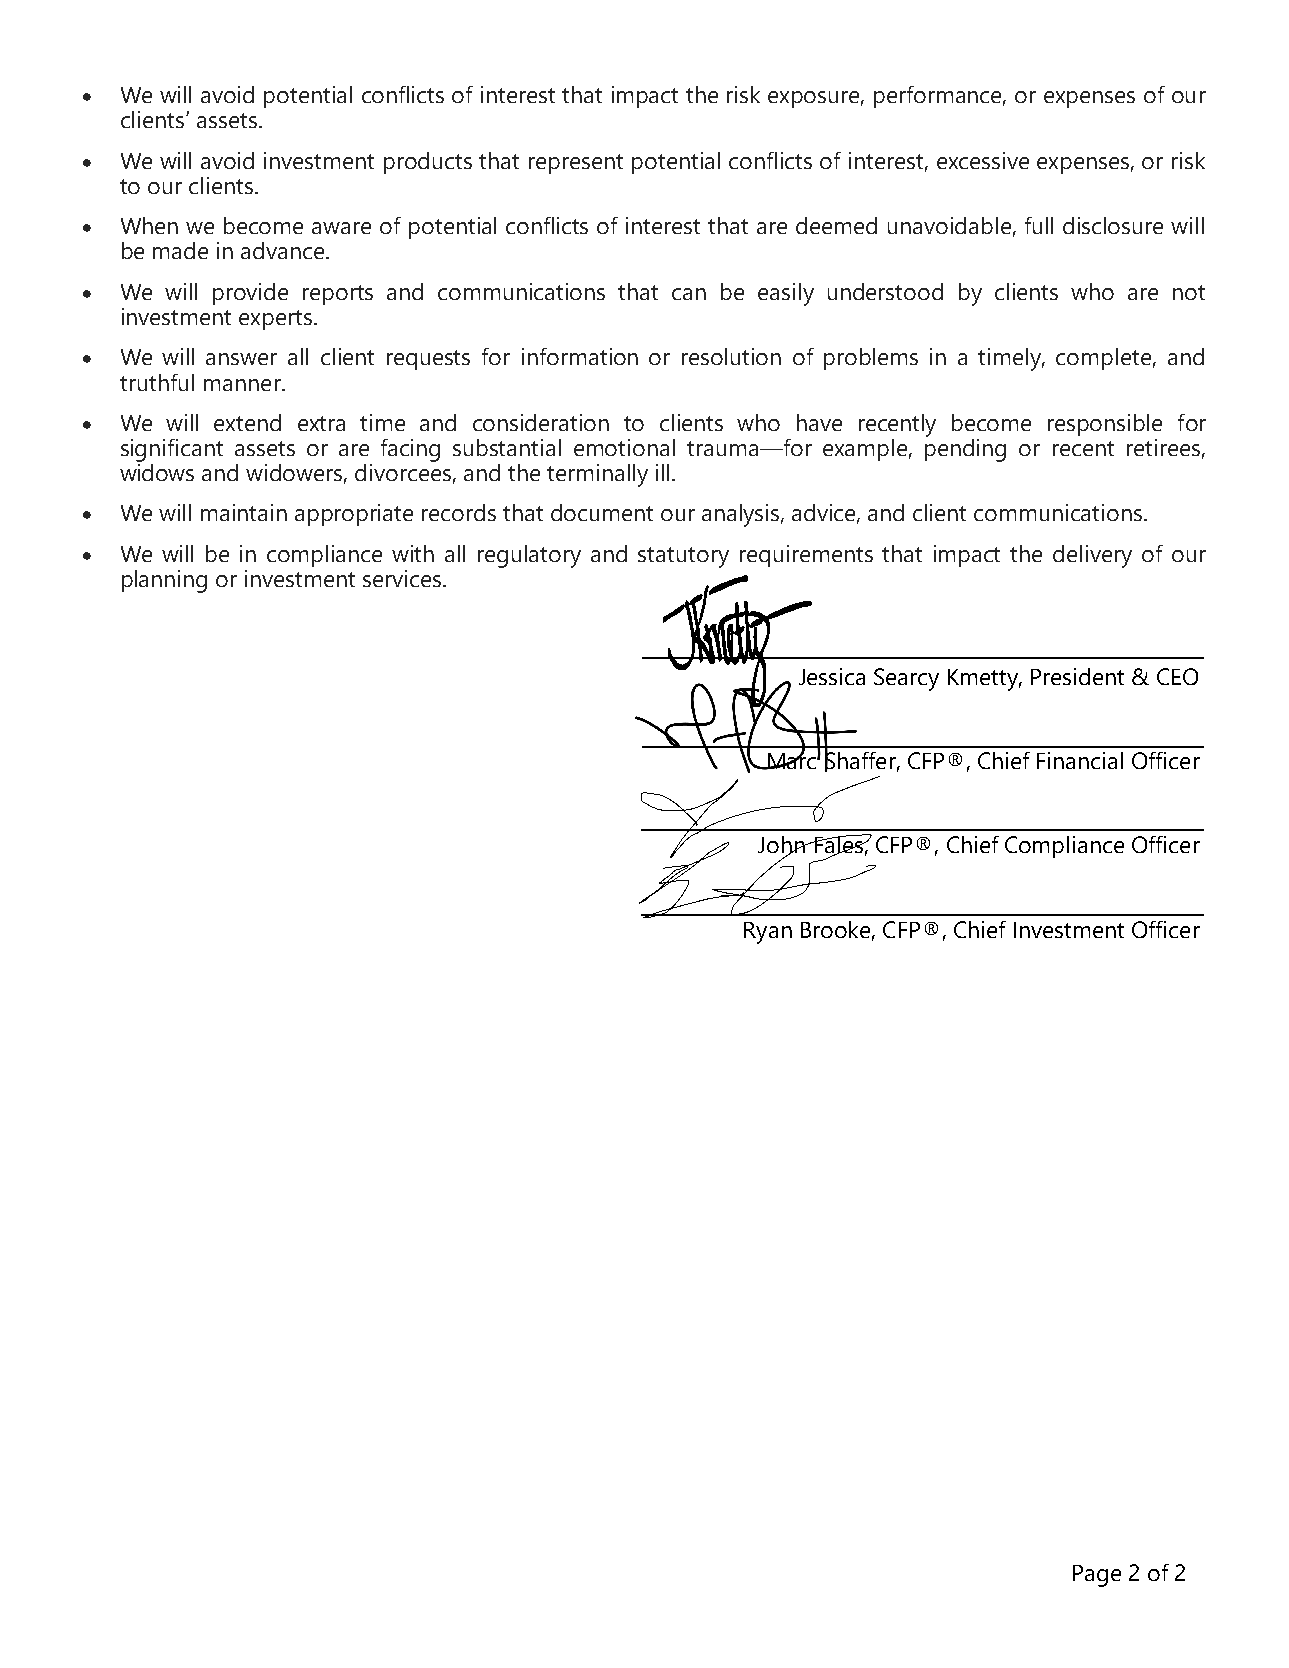 The width and height of the screenshot is (1289, 1668). I want to click on Jessica, so click(832, 676).
